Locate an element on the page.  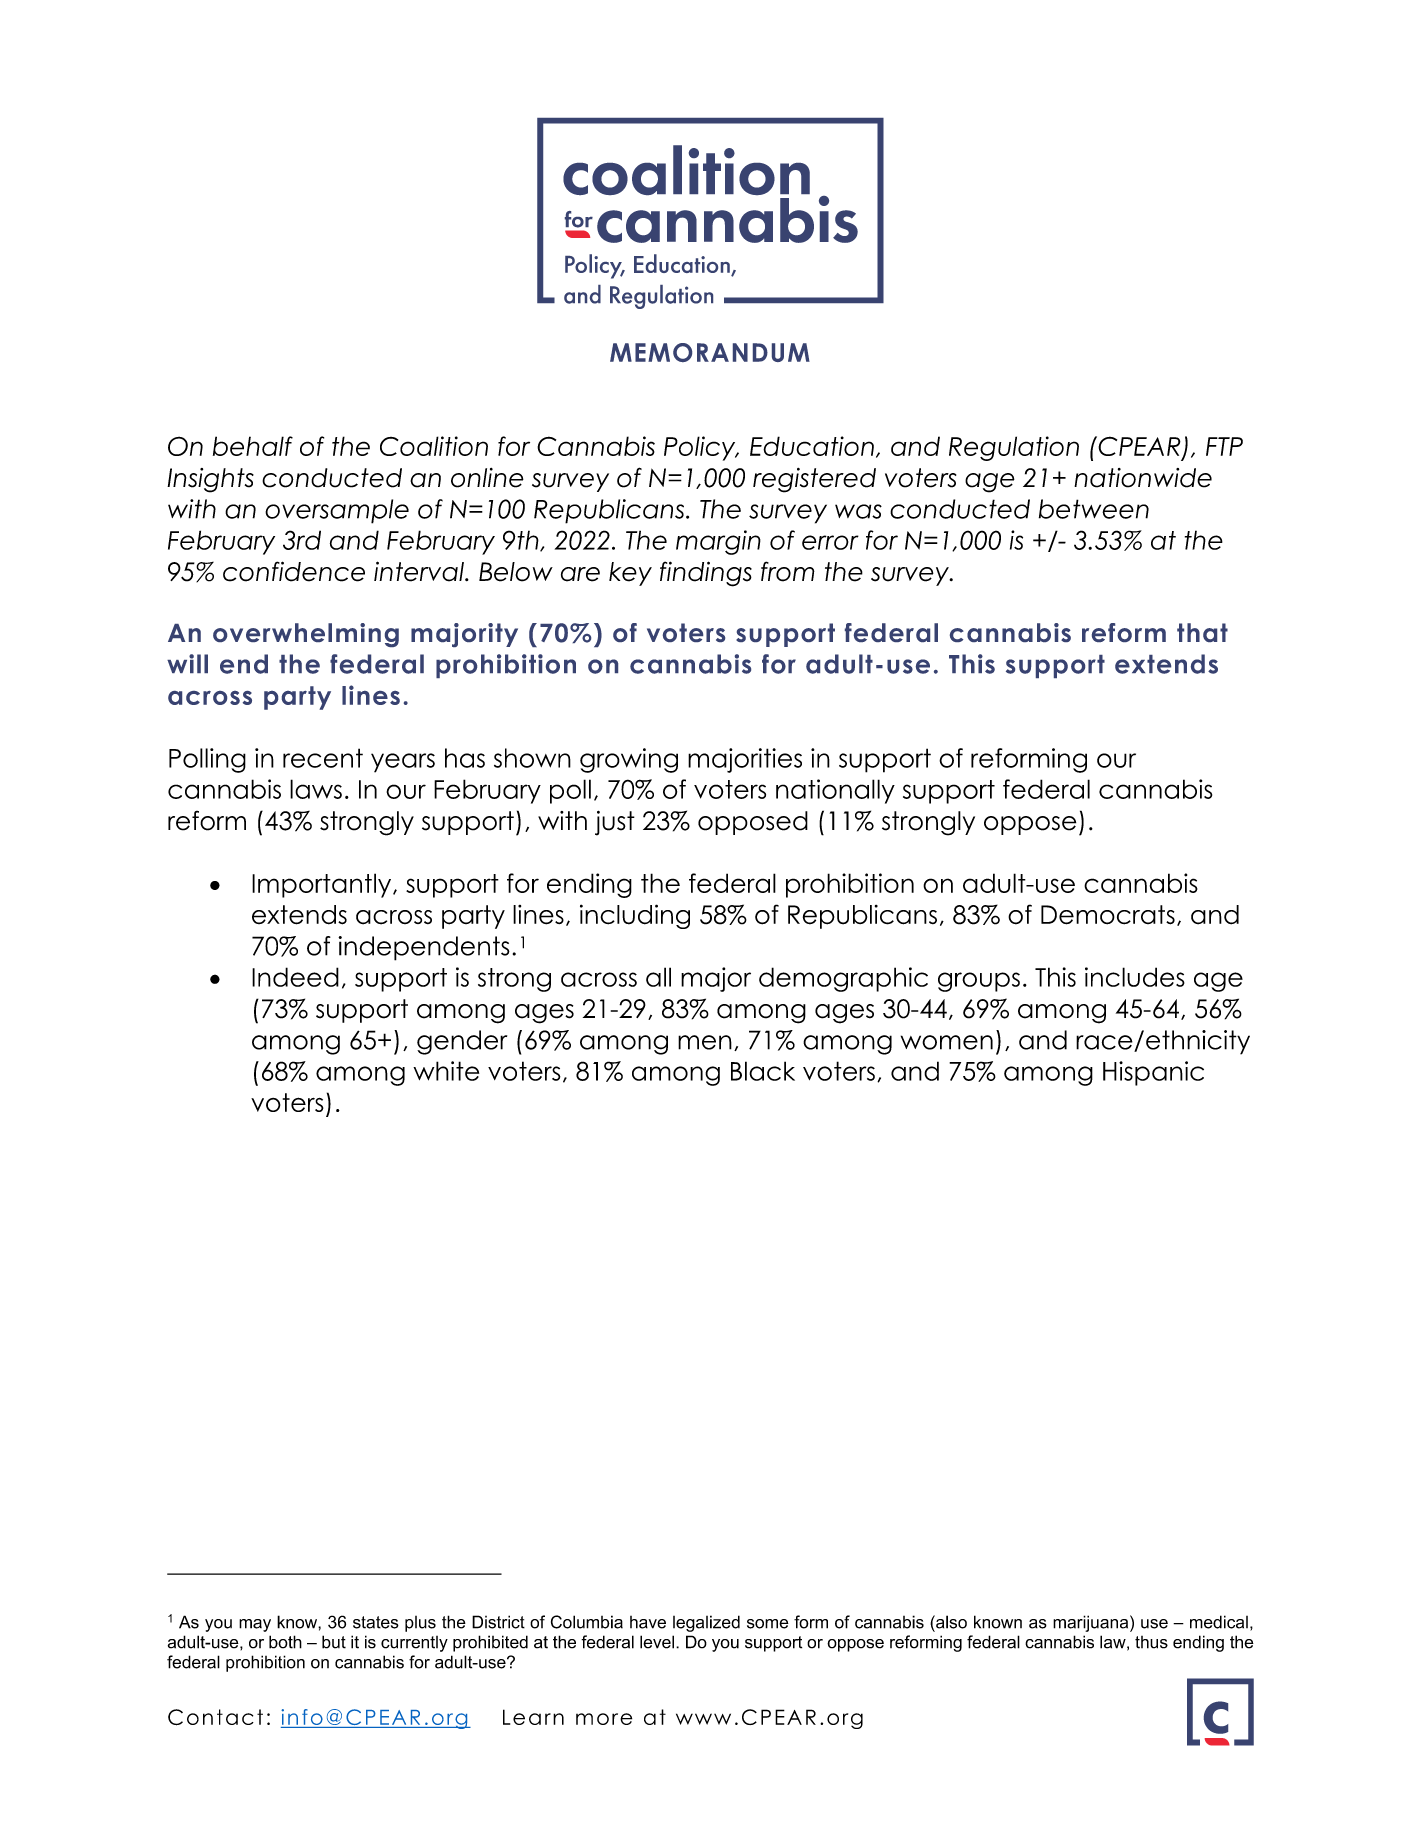
legalized is located at coordinates (706, 1623).
